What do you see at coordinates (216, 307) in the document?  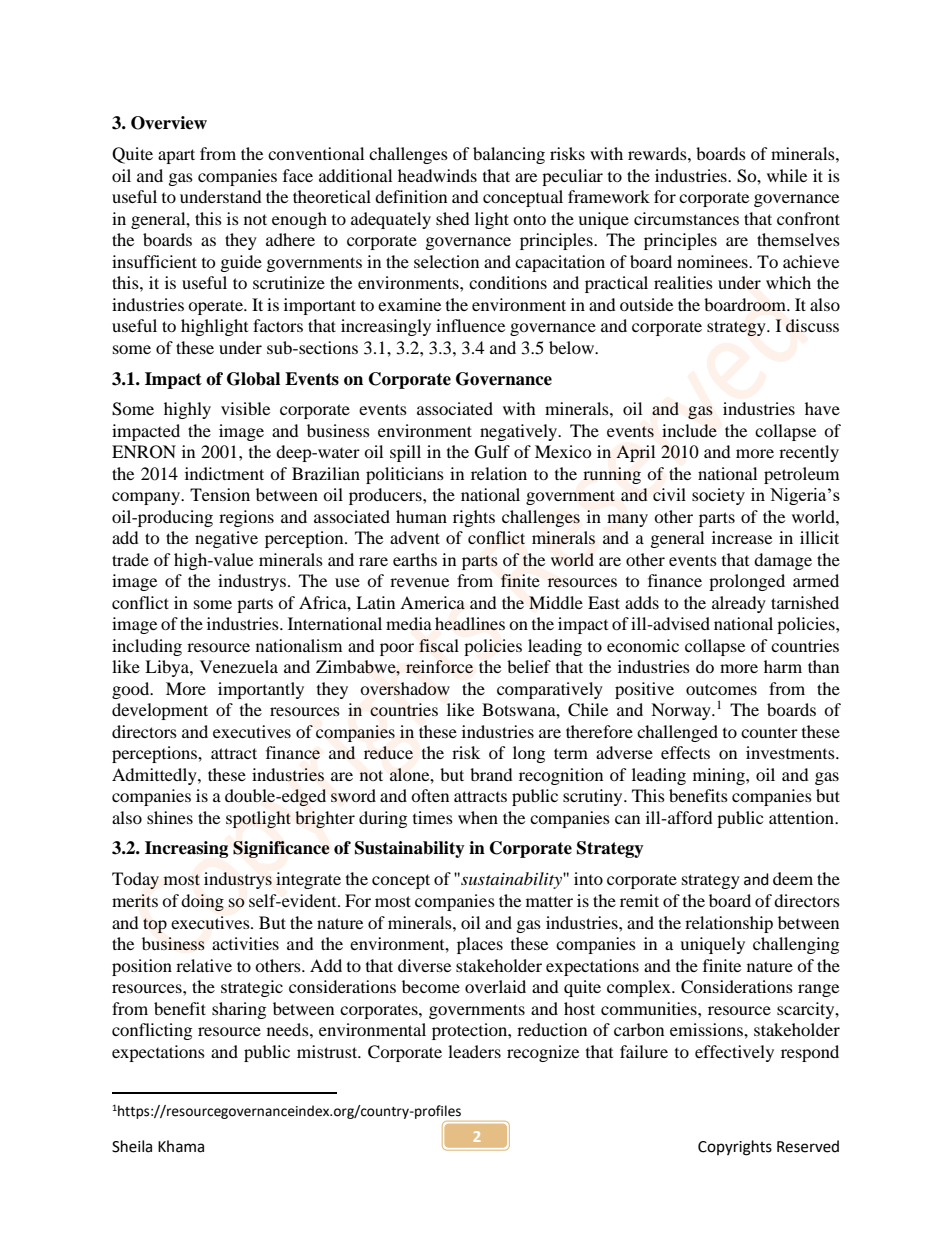 I see `operate` at bounding box center [216, 307].
